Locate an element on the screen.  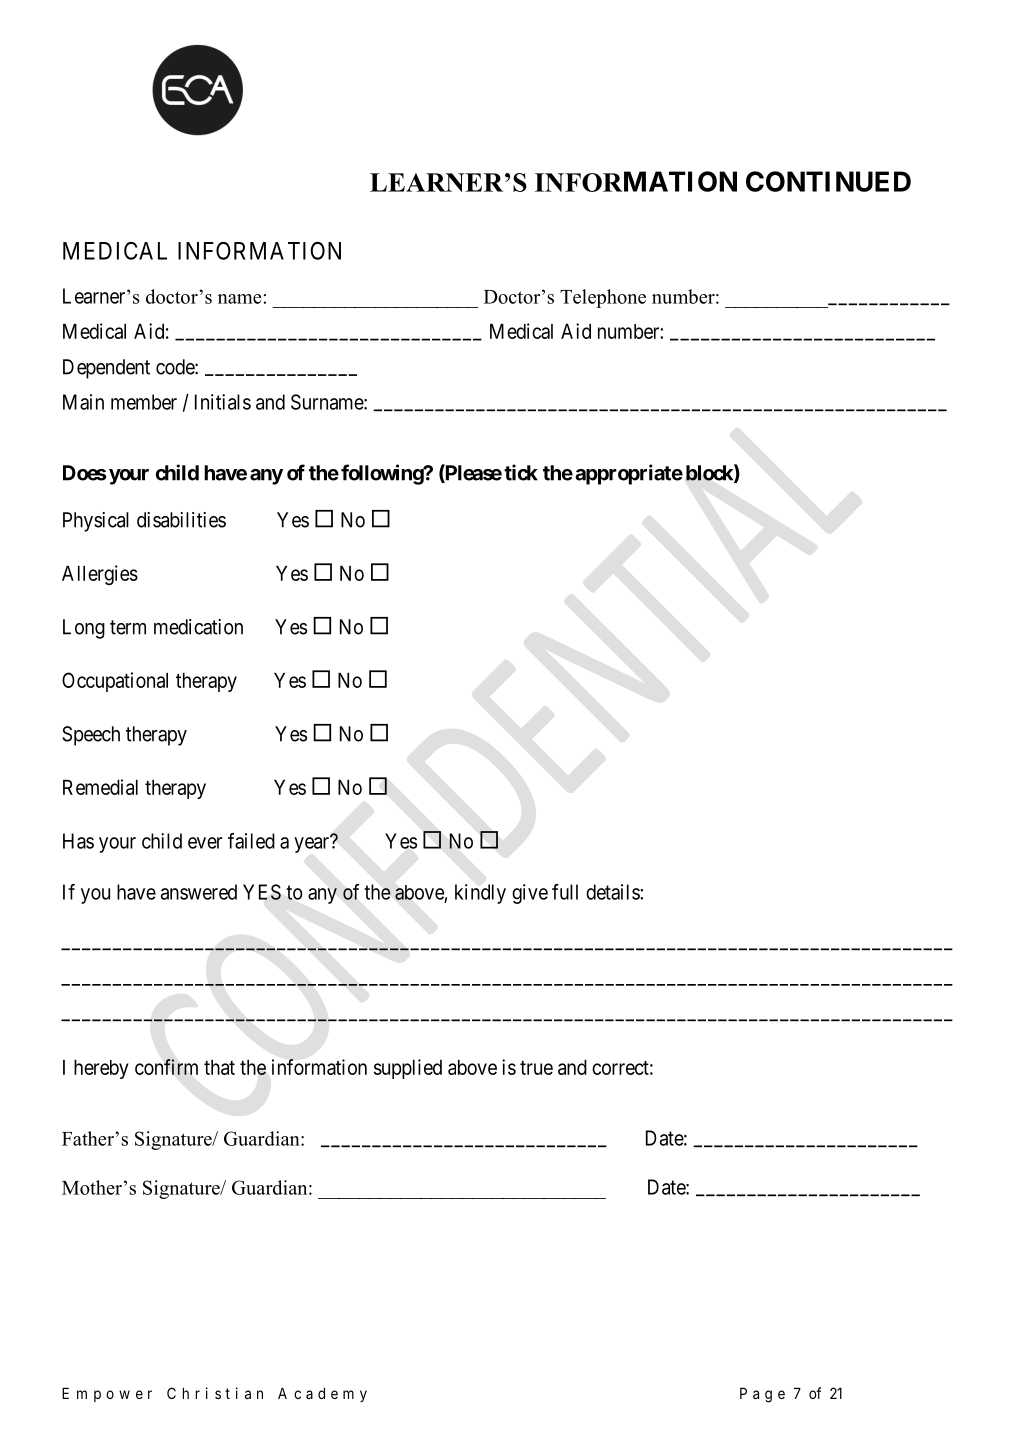
medication is located at coordinates (198, 627).
